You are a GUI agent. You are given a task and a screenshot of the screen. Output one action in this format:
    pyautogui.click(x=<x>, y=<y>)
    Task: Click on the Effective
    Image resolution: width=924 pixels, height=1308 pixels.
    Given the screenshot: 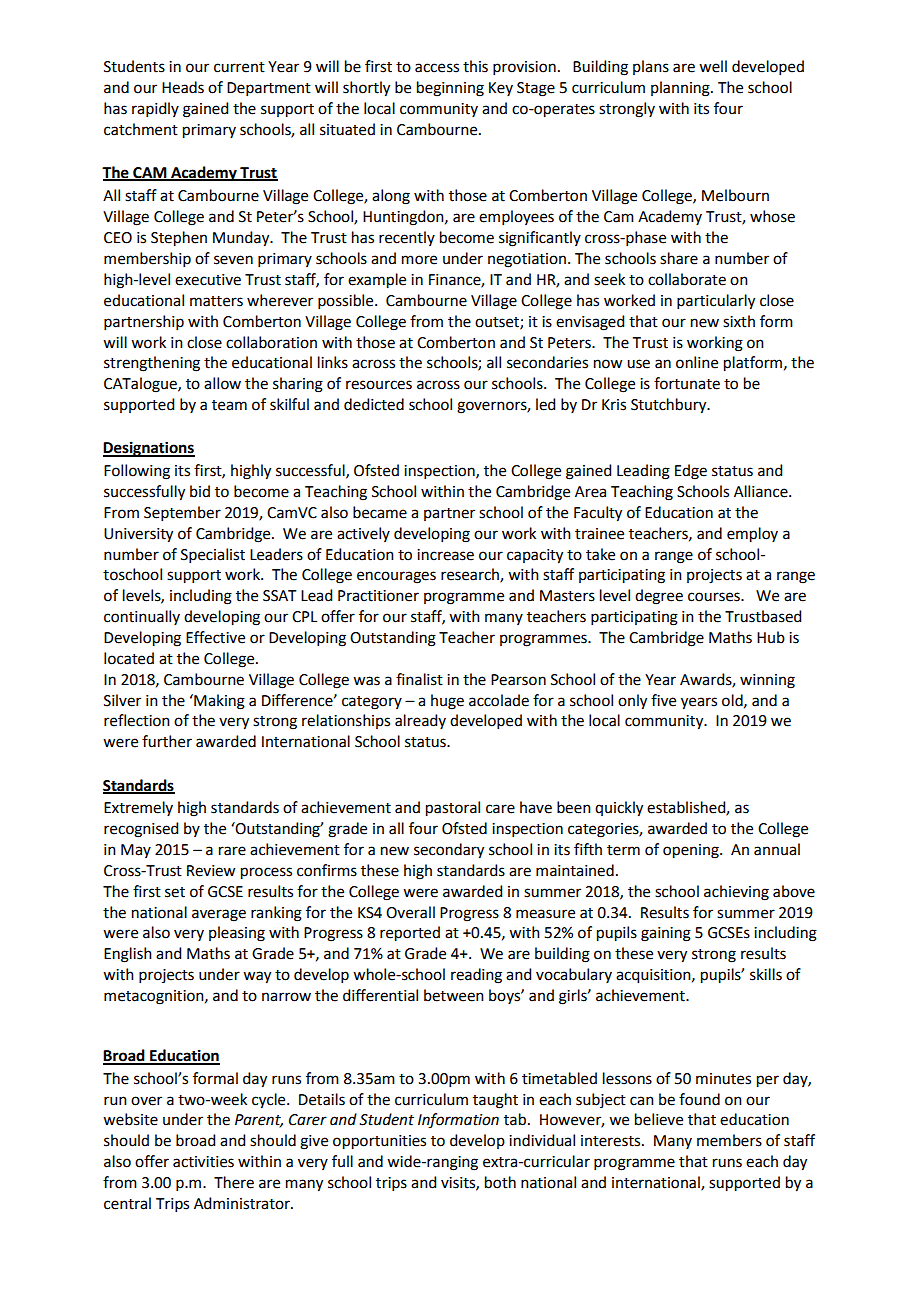 What is the action you would take?
    pyautogui.click(x=215, y=637)
